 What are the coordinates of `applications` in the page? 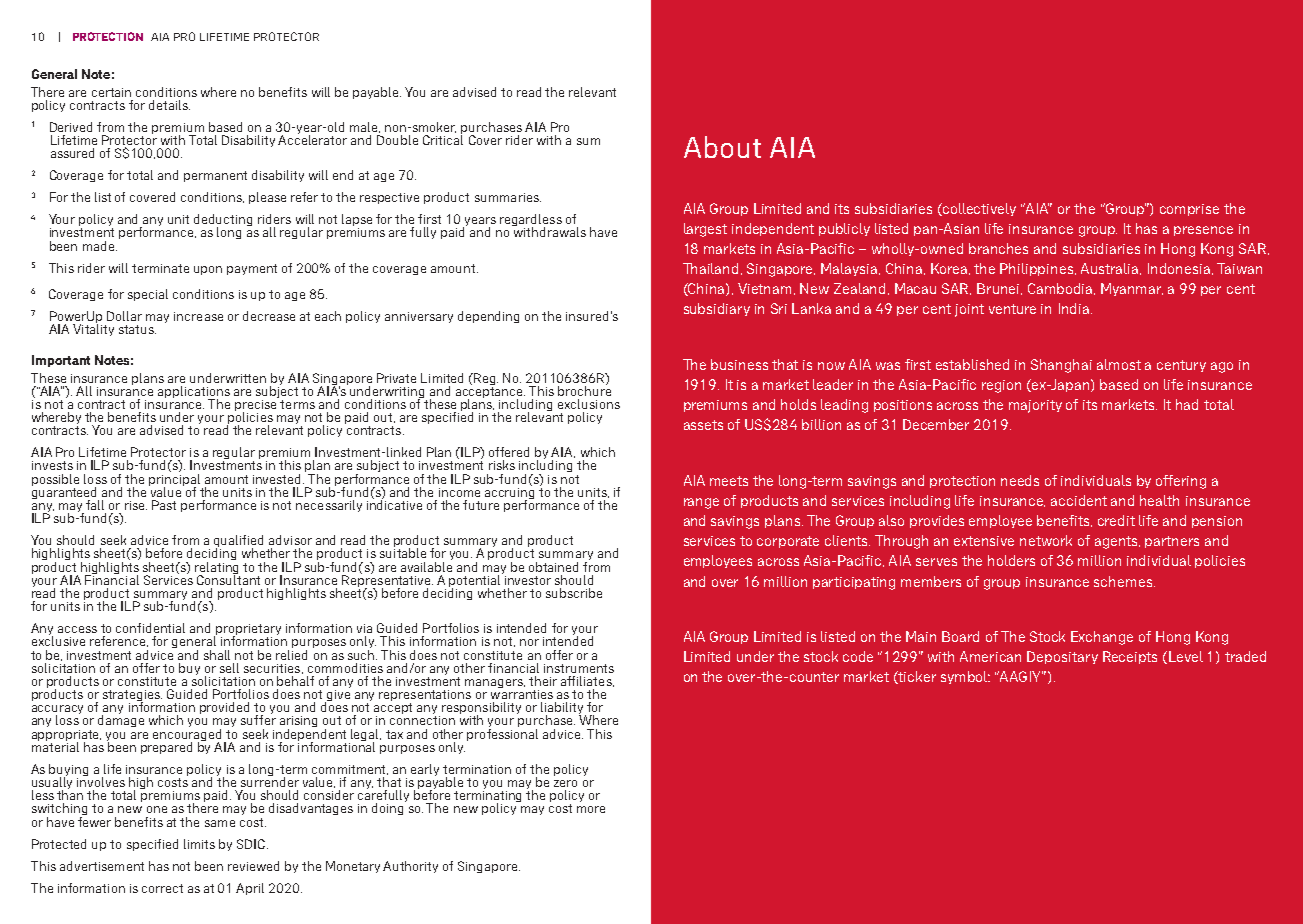 It's located at (194, 393).
